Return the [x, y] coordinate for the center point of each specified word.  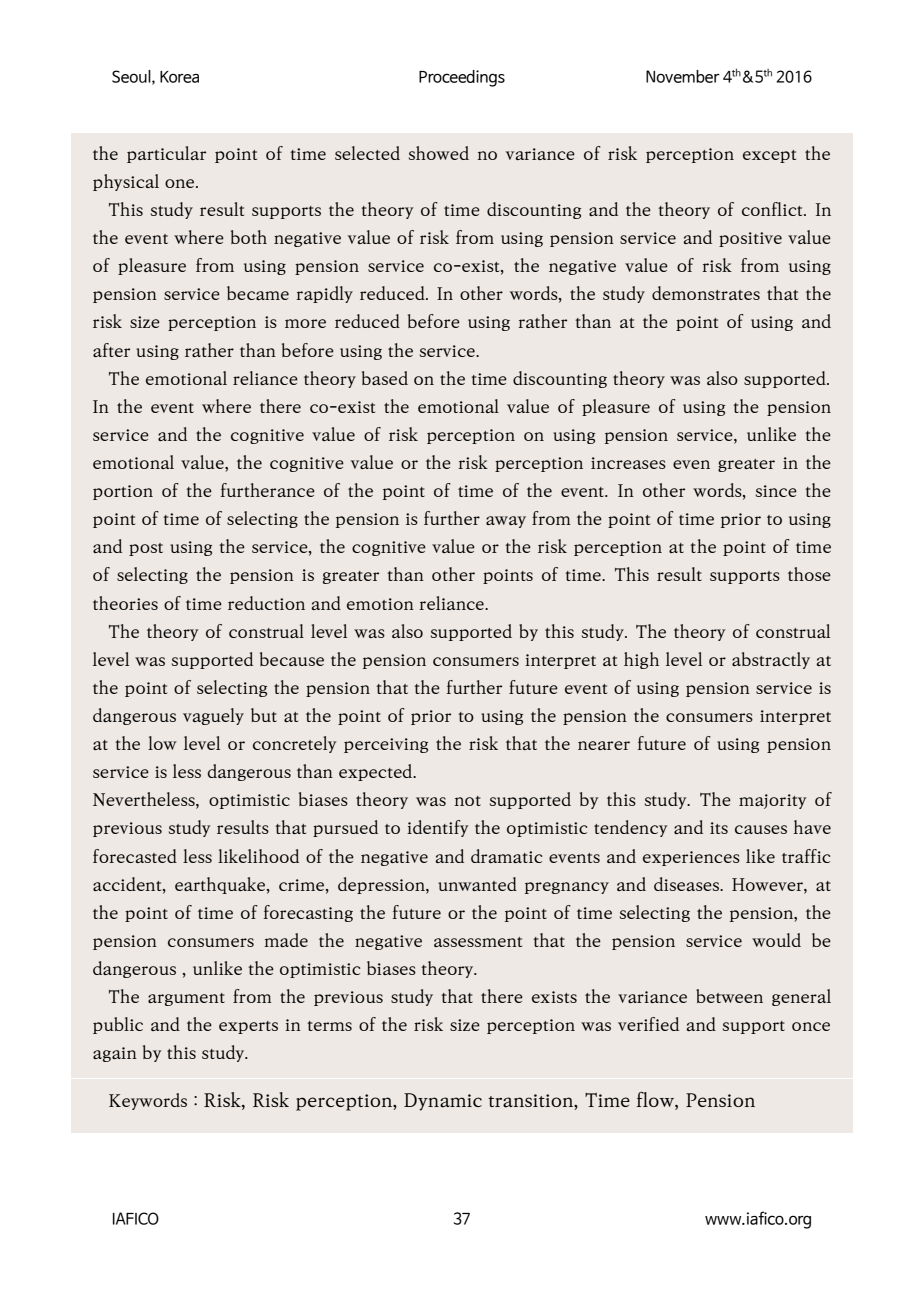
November [683, 76]
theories [125, 603]
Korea [179, 77]
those [809, 574]
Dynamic [443, 1102]
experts [248, 1027]
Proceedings [462, 78]
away [506, 522]
